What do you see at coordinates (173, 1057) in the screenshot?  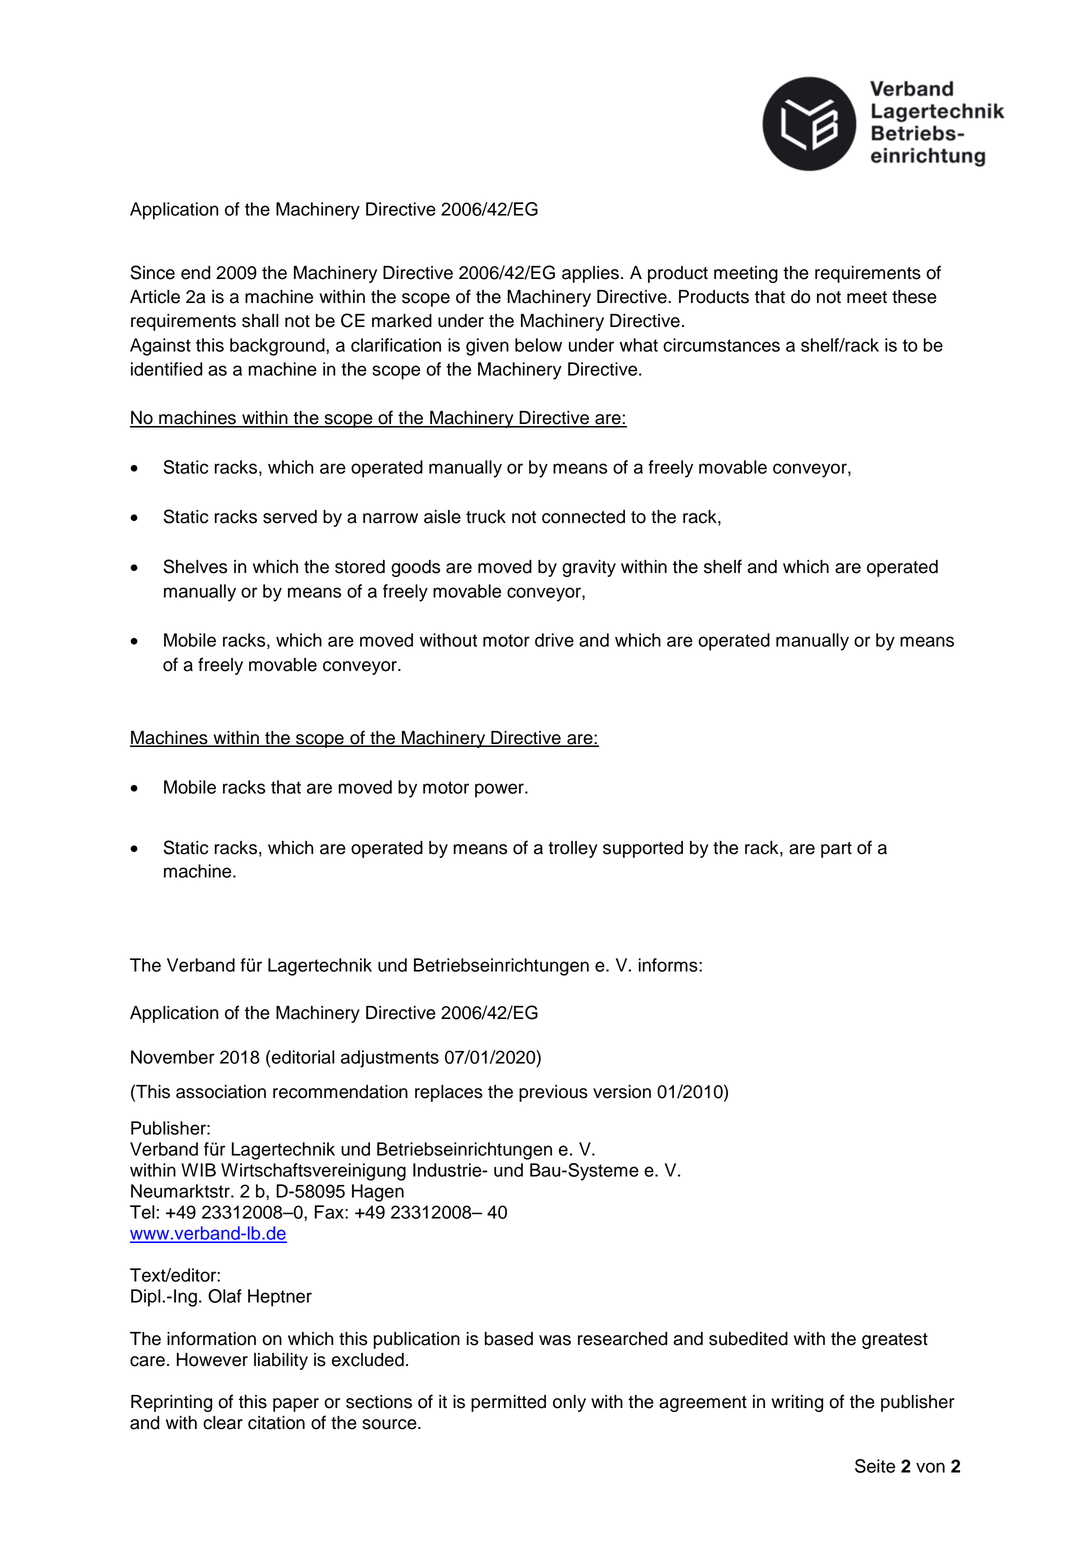 I see `November` at bounding box center [173, 1057].
